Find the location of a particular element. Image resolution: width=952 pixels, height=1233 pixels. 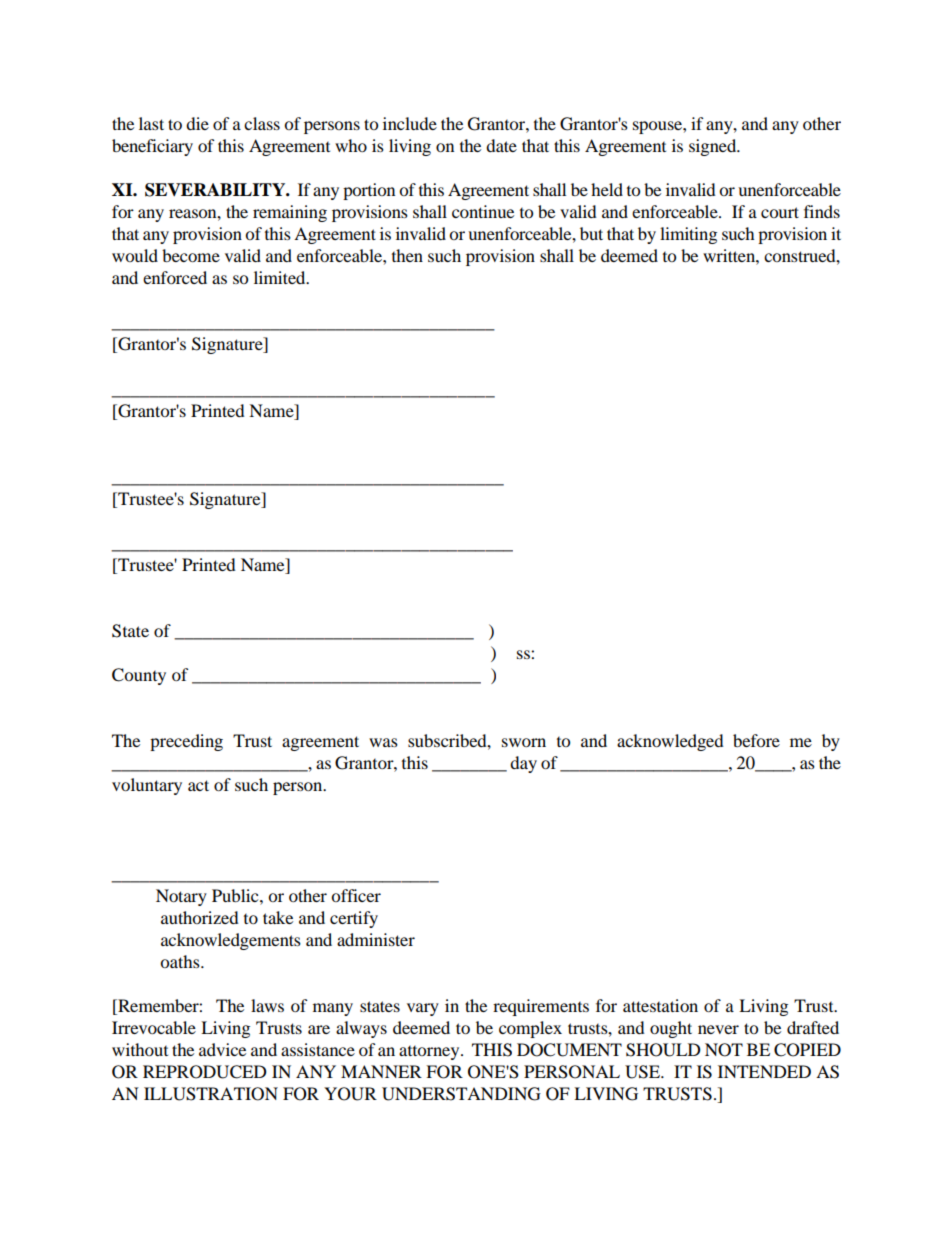

before is located at coordinates (756, 740).
